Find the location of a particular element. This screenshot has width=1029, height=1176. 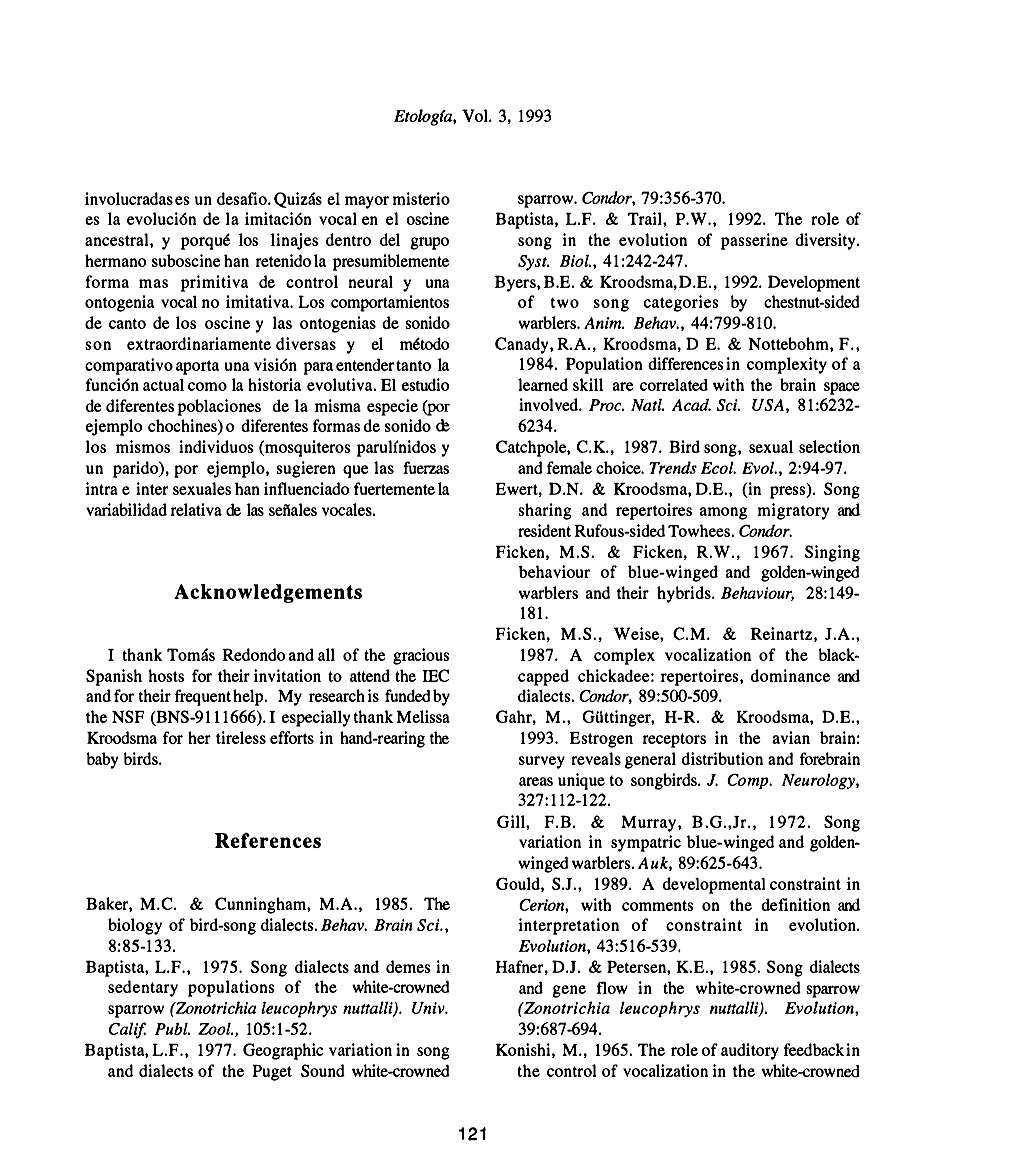

Publ is located at coordinates (172, 1028).
